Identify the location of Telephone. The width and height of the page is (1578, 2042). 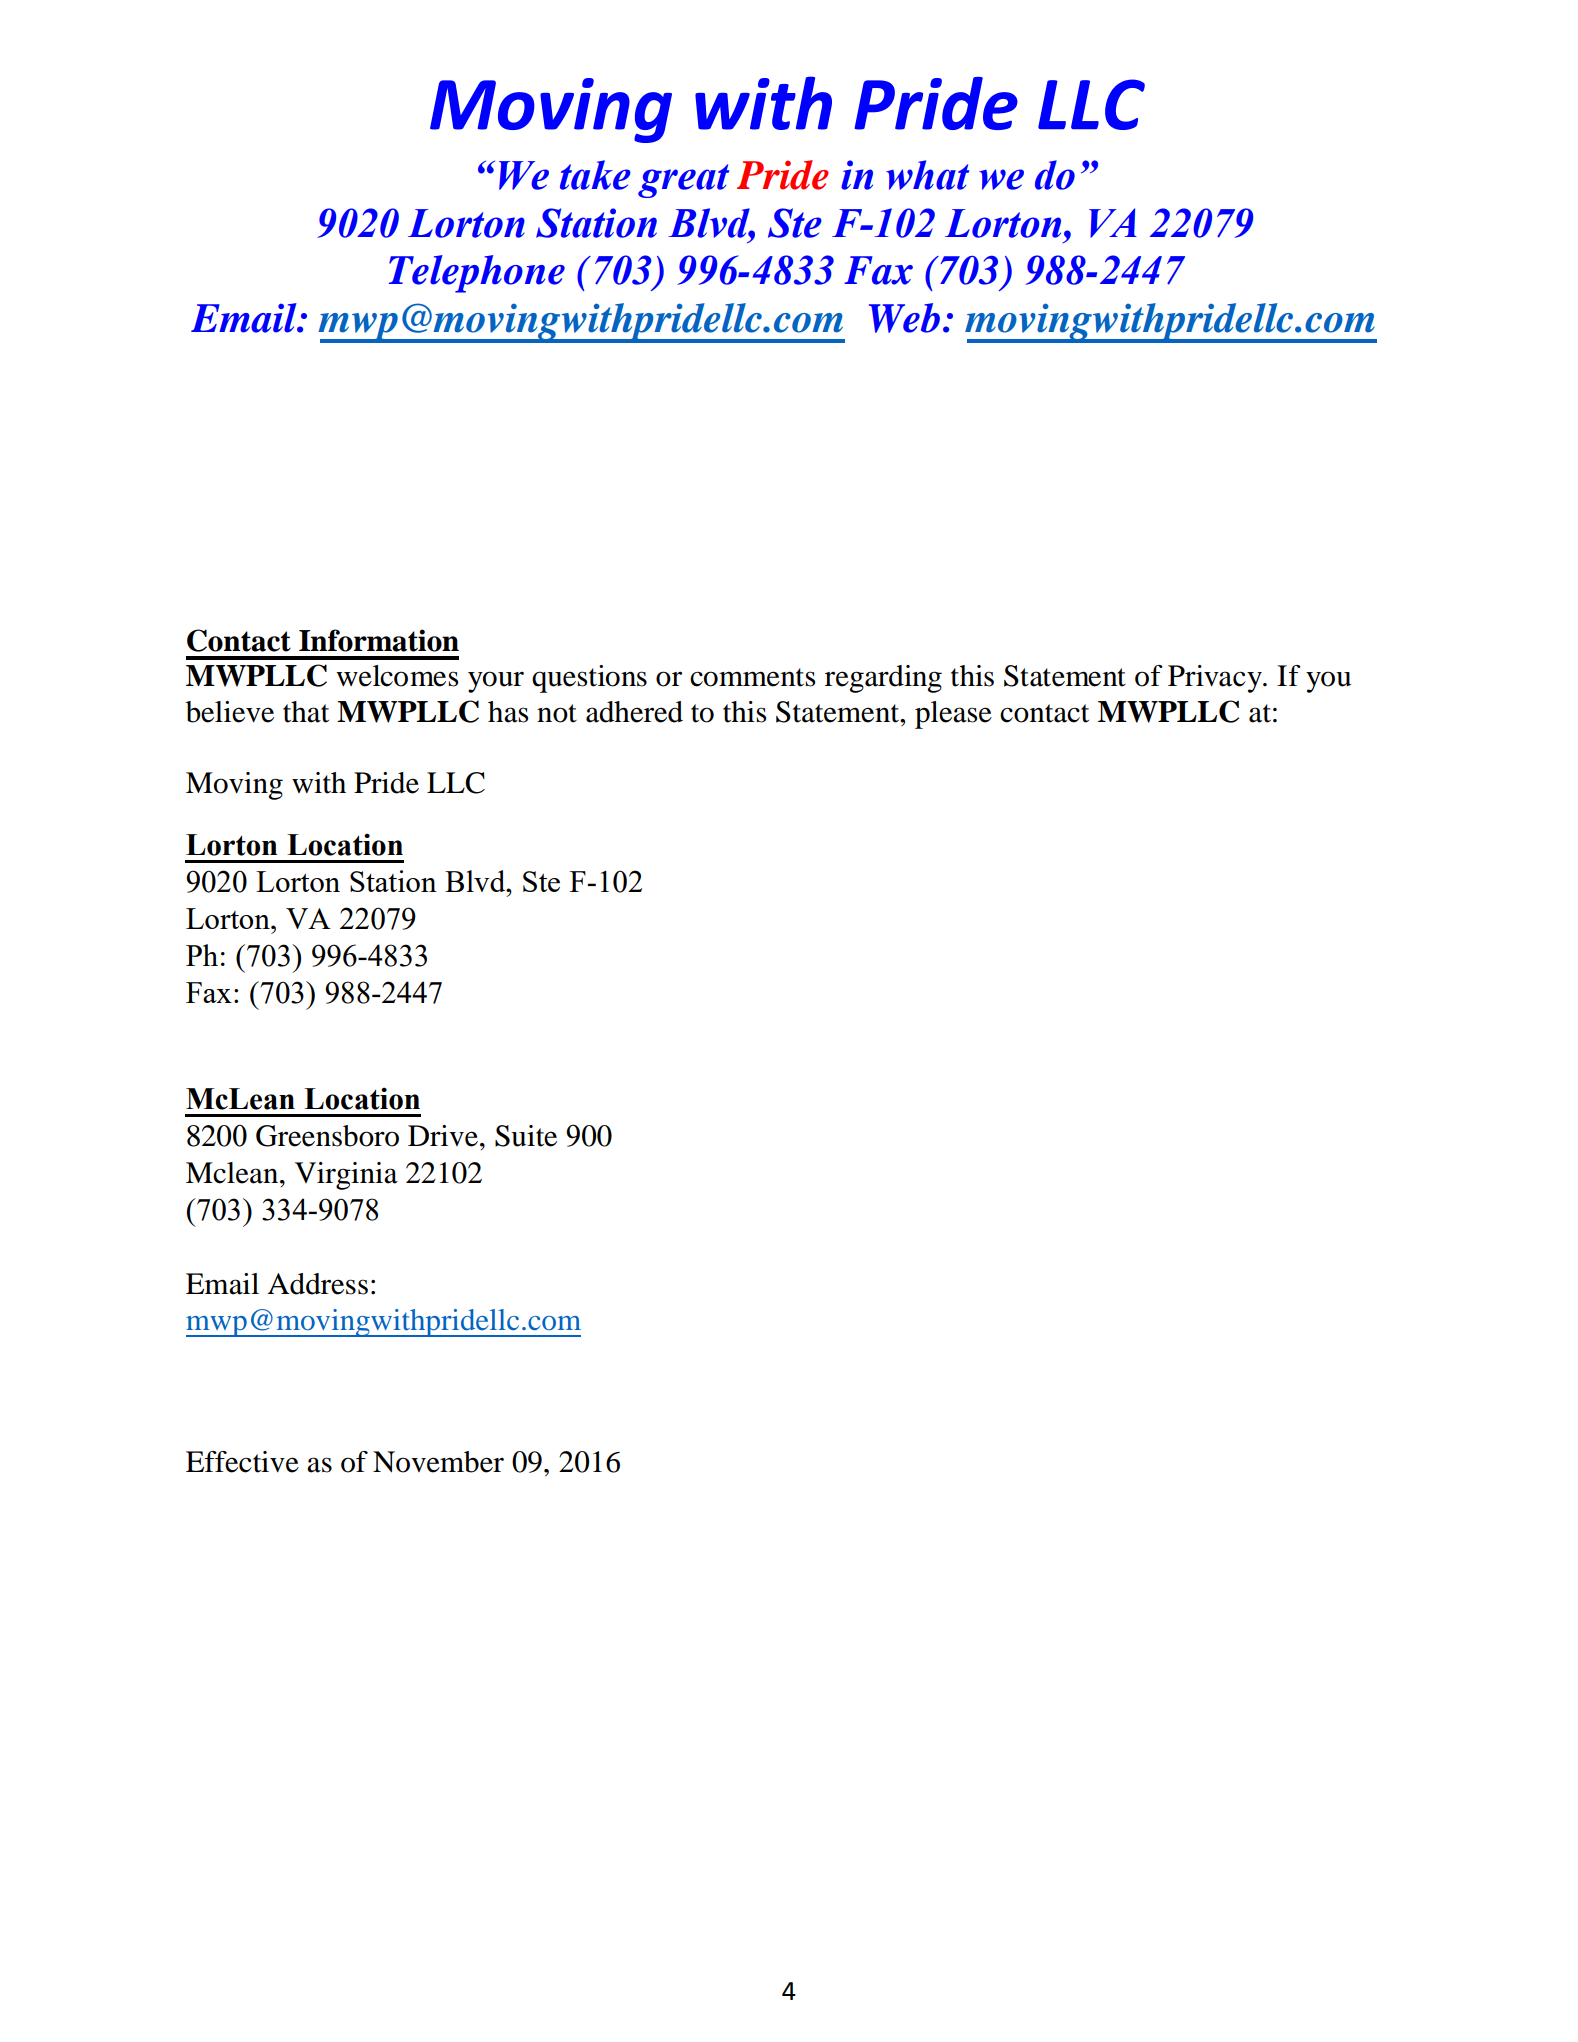
(477, 274).
